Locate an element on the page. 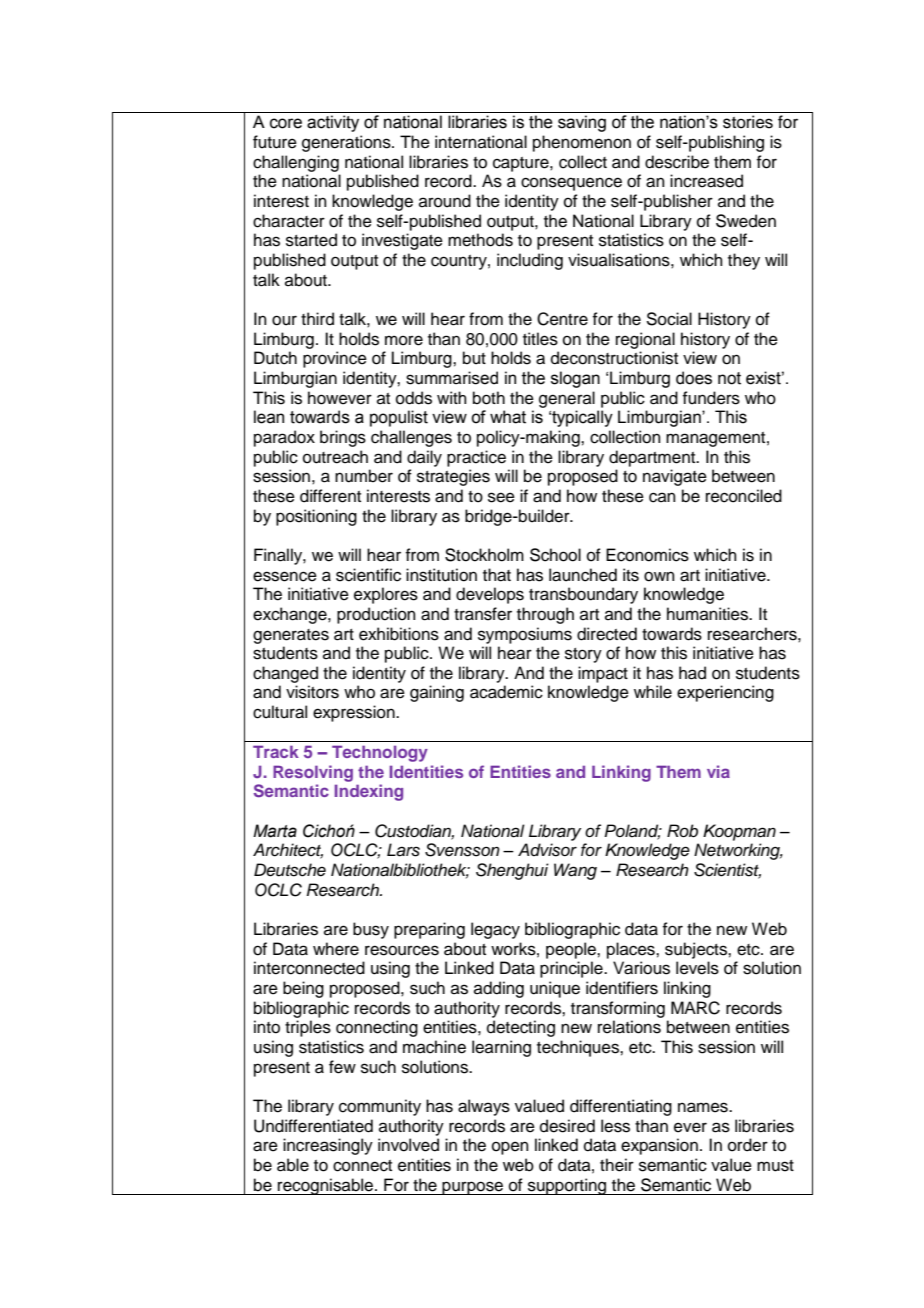  academic is located at coordinates (506, 692).
